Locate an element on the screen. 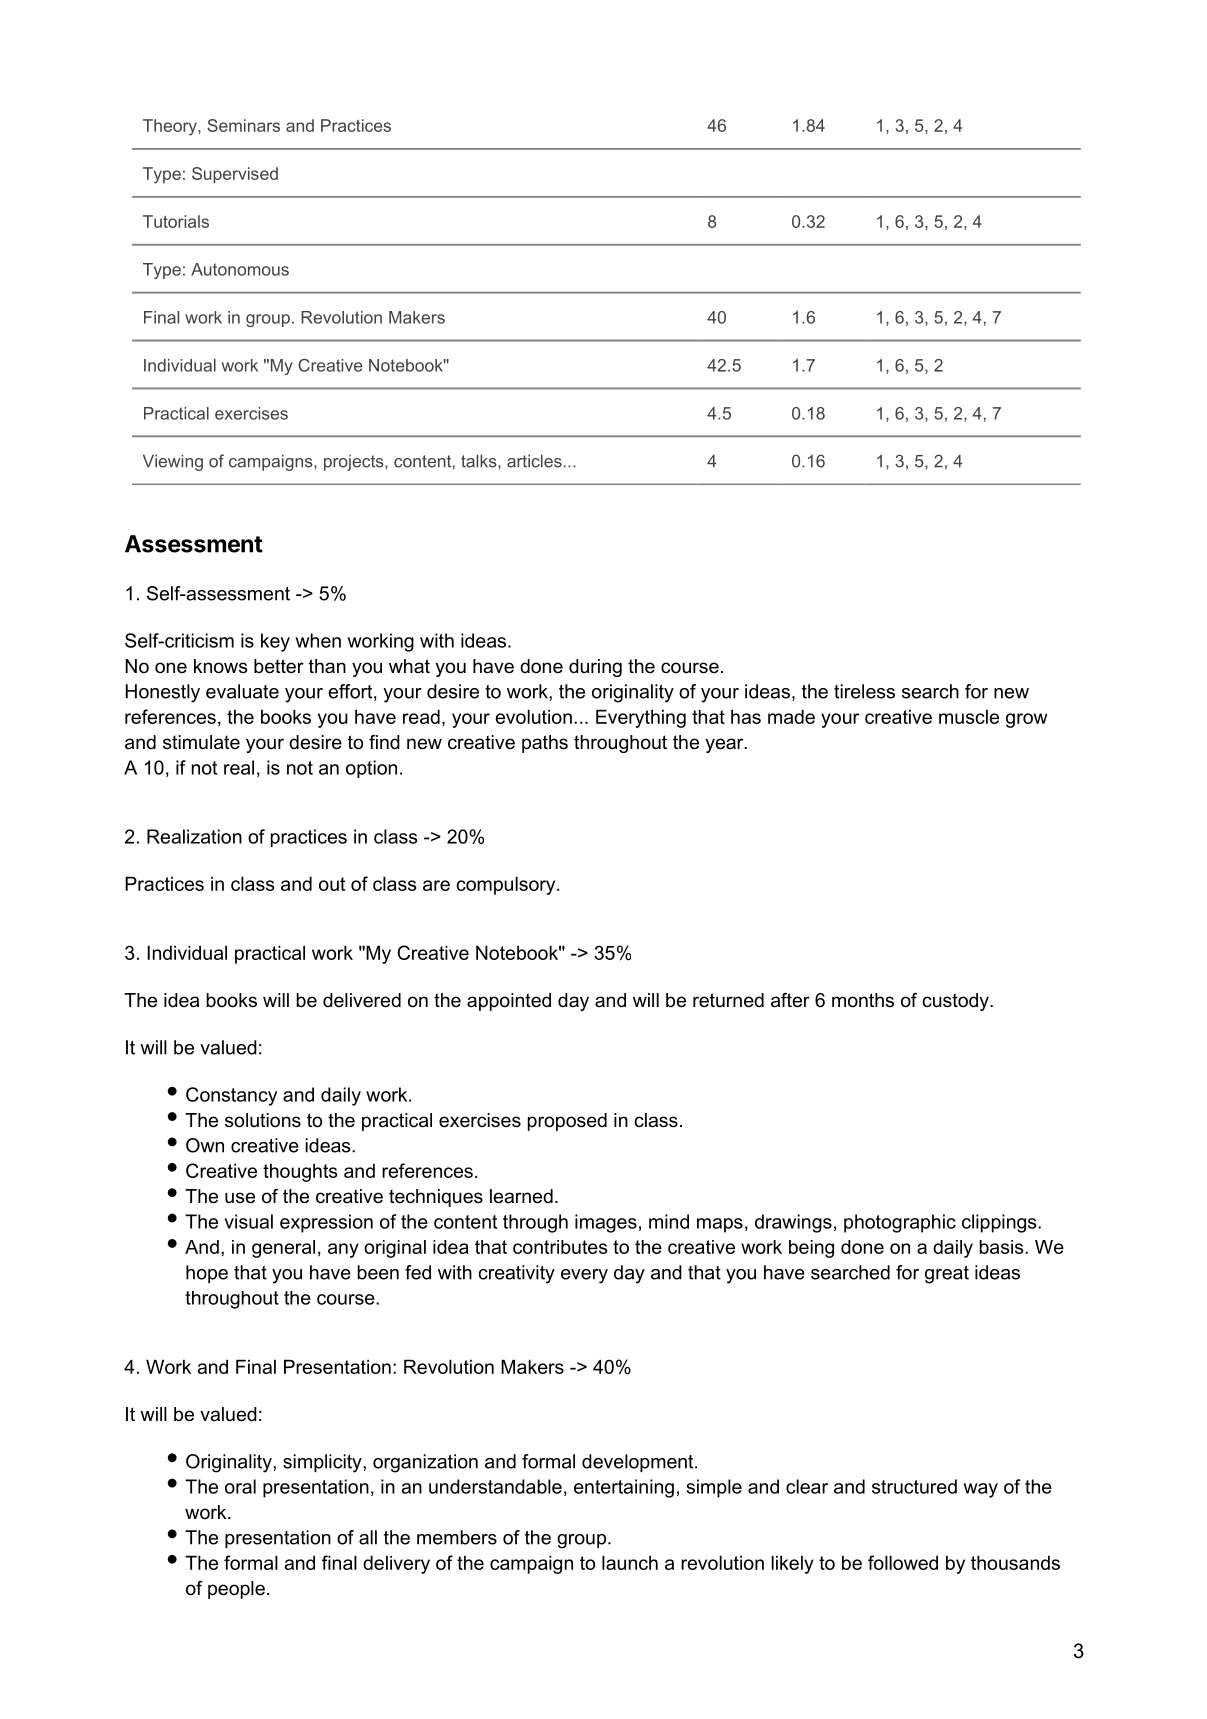 The height and width of the screenshot is (1719, 1207). Supervised is located at coordinates (235, 175).
